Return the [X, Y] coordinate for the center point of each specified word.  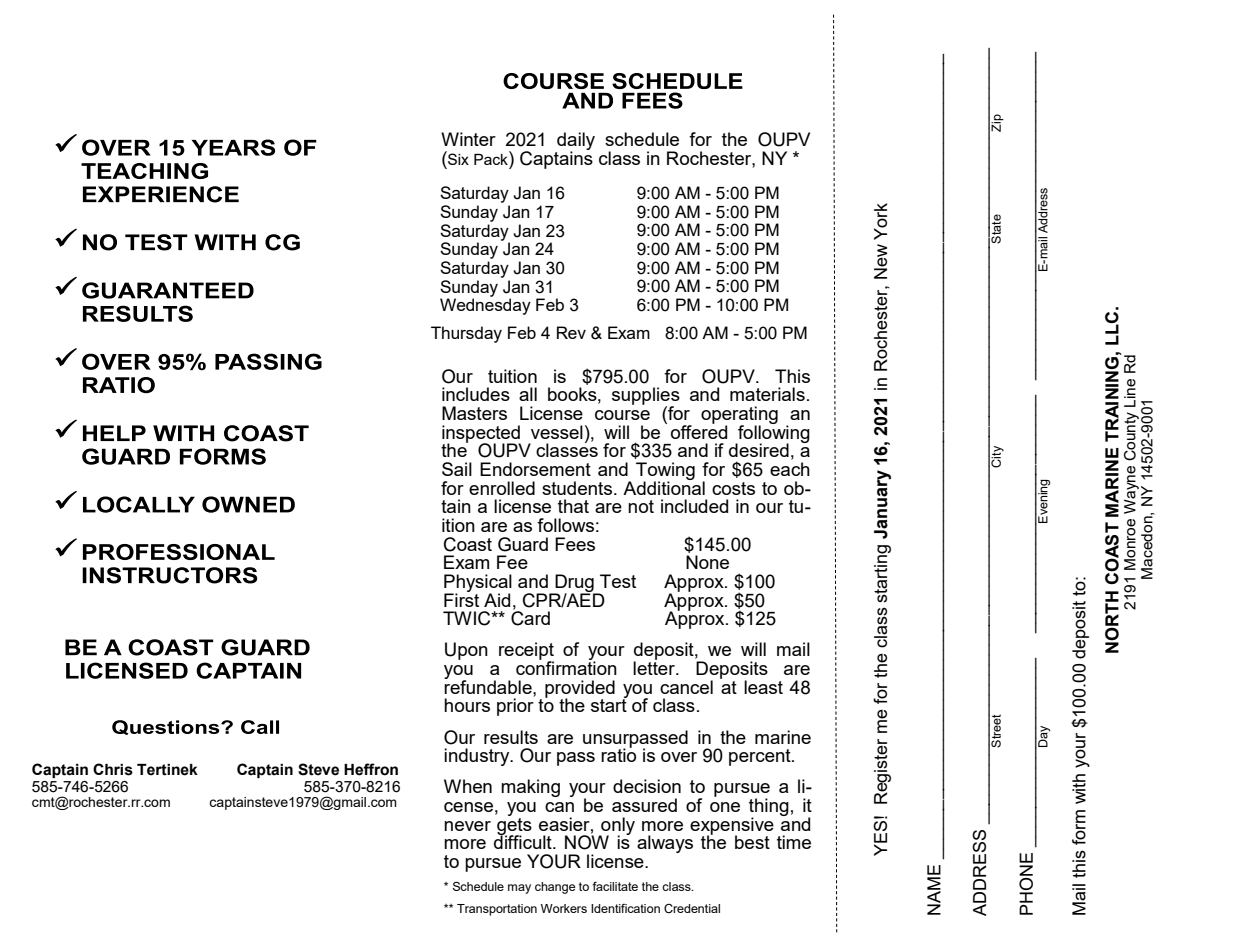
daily [576, 142]
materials [767, 394]
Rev [571, 332]
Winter [468, 139]
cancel [686, 687]
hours [467, 705]
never [467, 826]
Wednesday [485, 305]
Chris [113, 769]
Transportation [497, 910]
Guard [523, 544]
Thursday [466, 334]
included [694, 506]
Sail [457, 469]
